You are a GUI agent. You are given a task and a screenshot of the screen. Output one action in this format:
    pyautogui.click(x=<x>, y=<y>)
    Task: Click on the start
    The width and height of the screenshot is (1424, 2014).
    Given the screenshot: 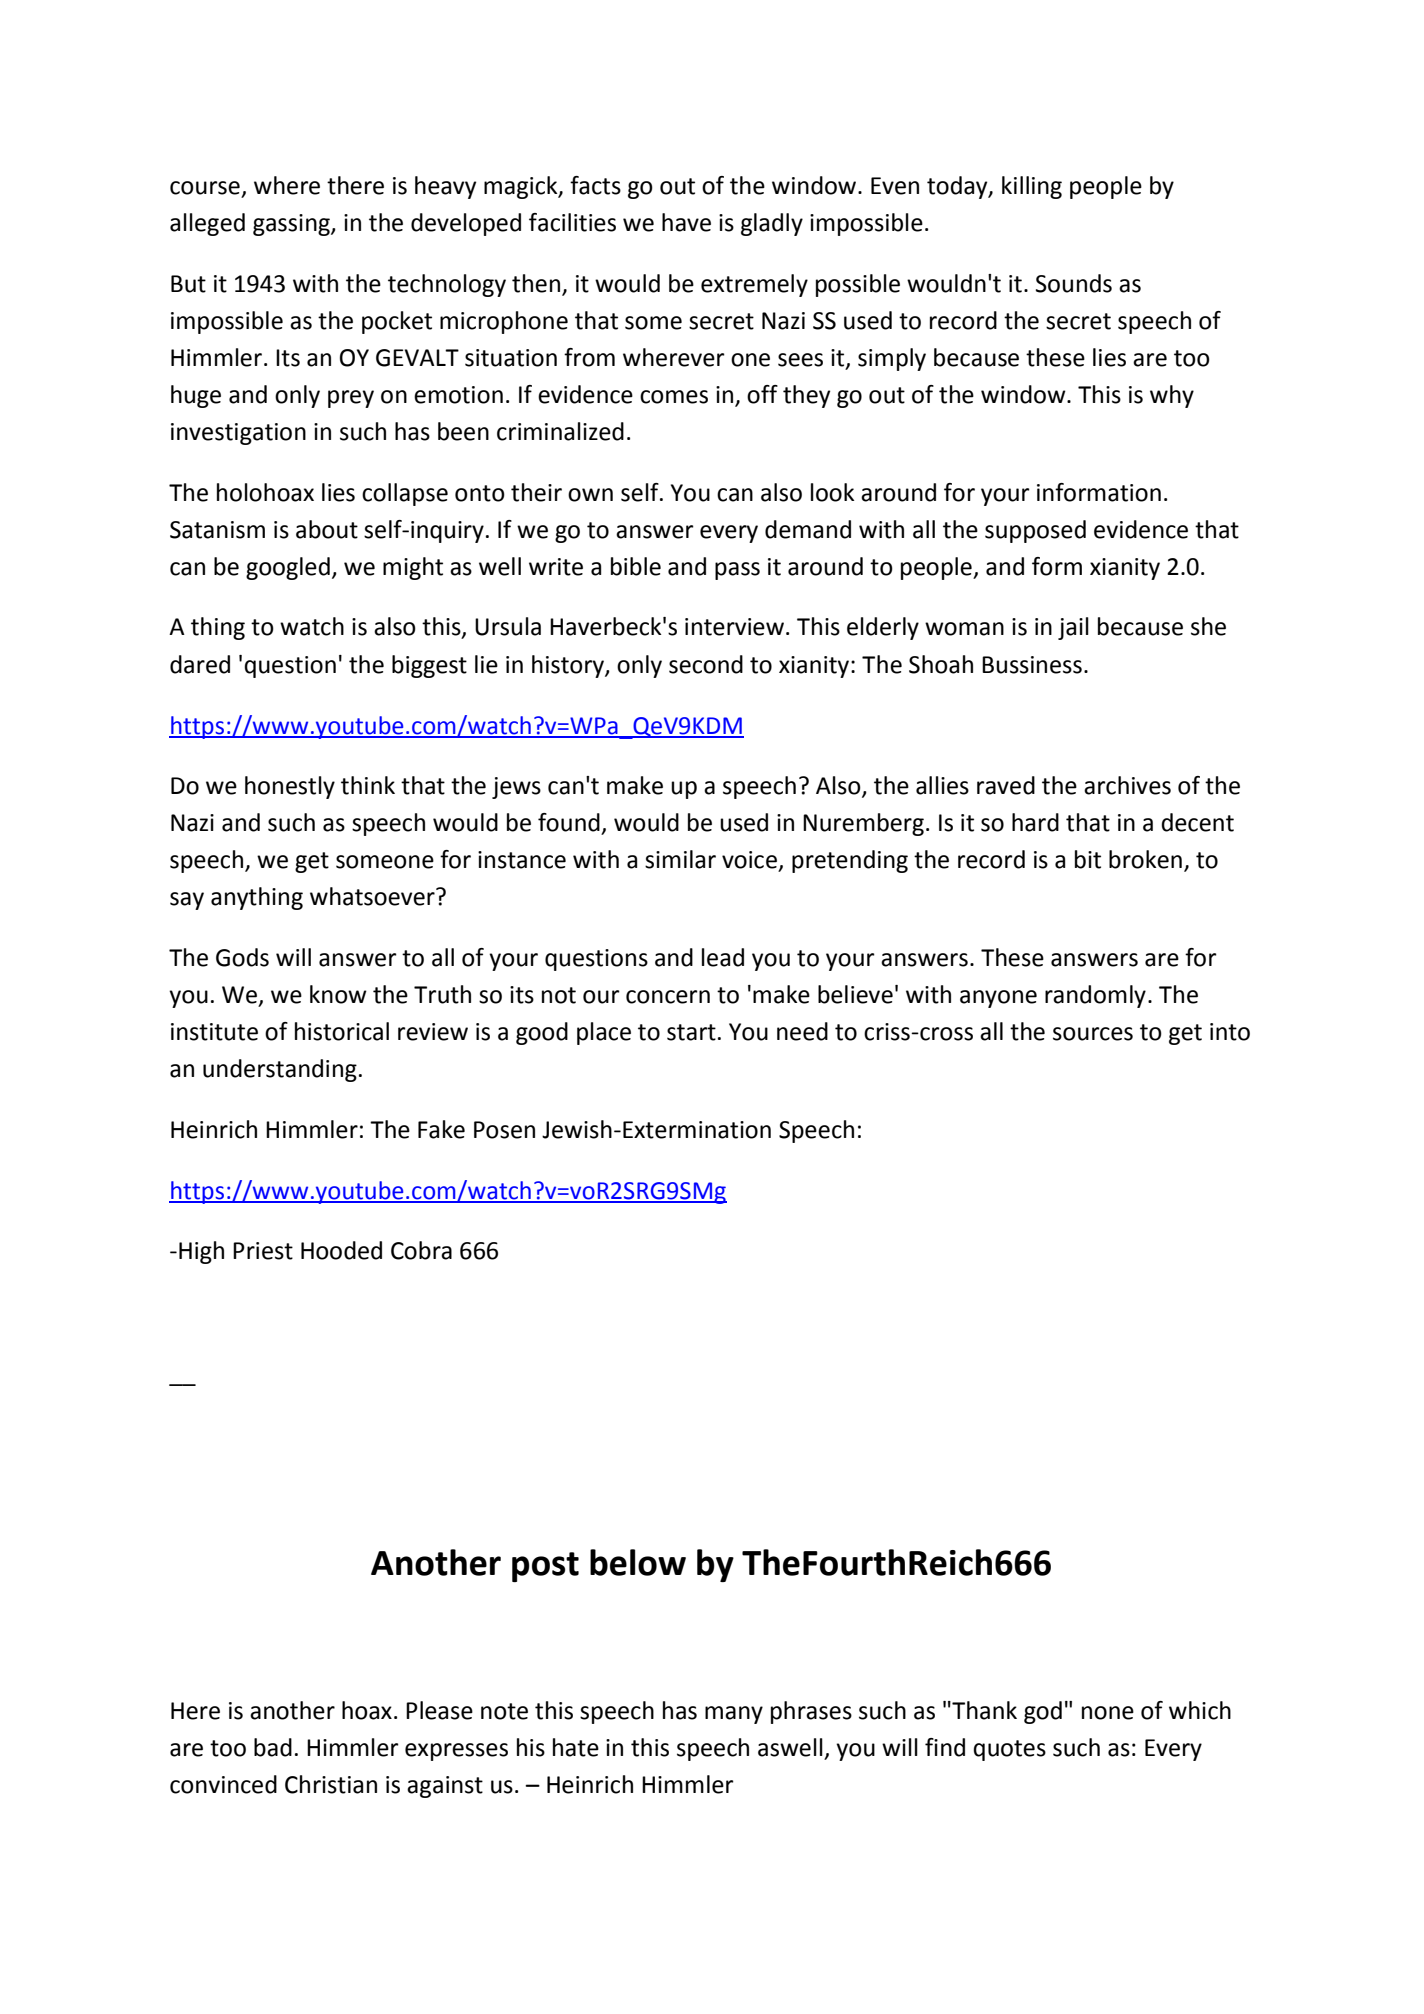 What is the action you would take?
    pyautogui.click(x=691, y=1032)
